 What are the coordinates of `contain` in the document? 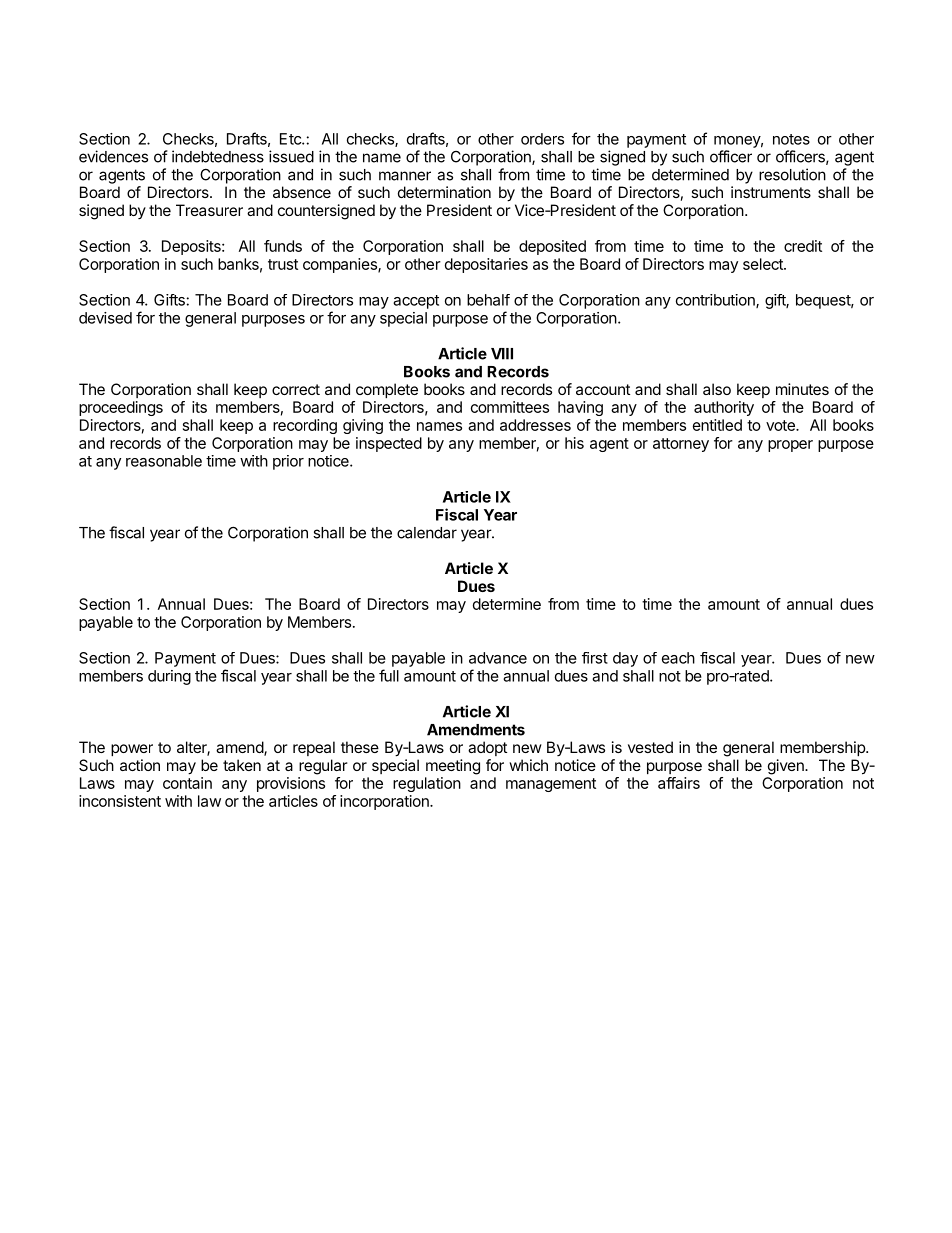 It's located at (187, 783).
